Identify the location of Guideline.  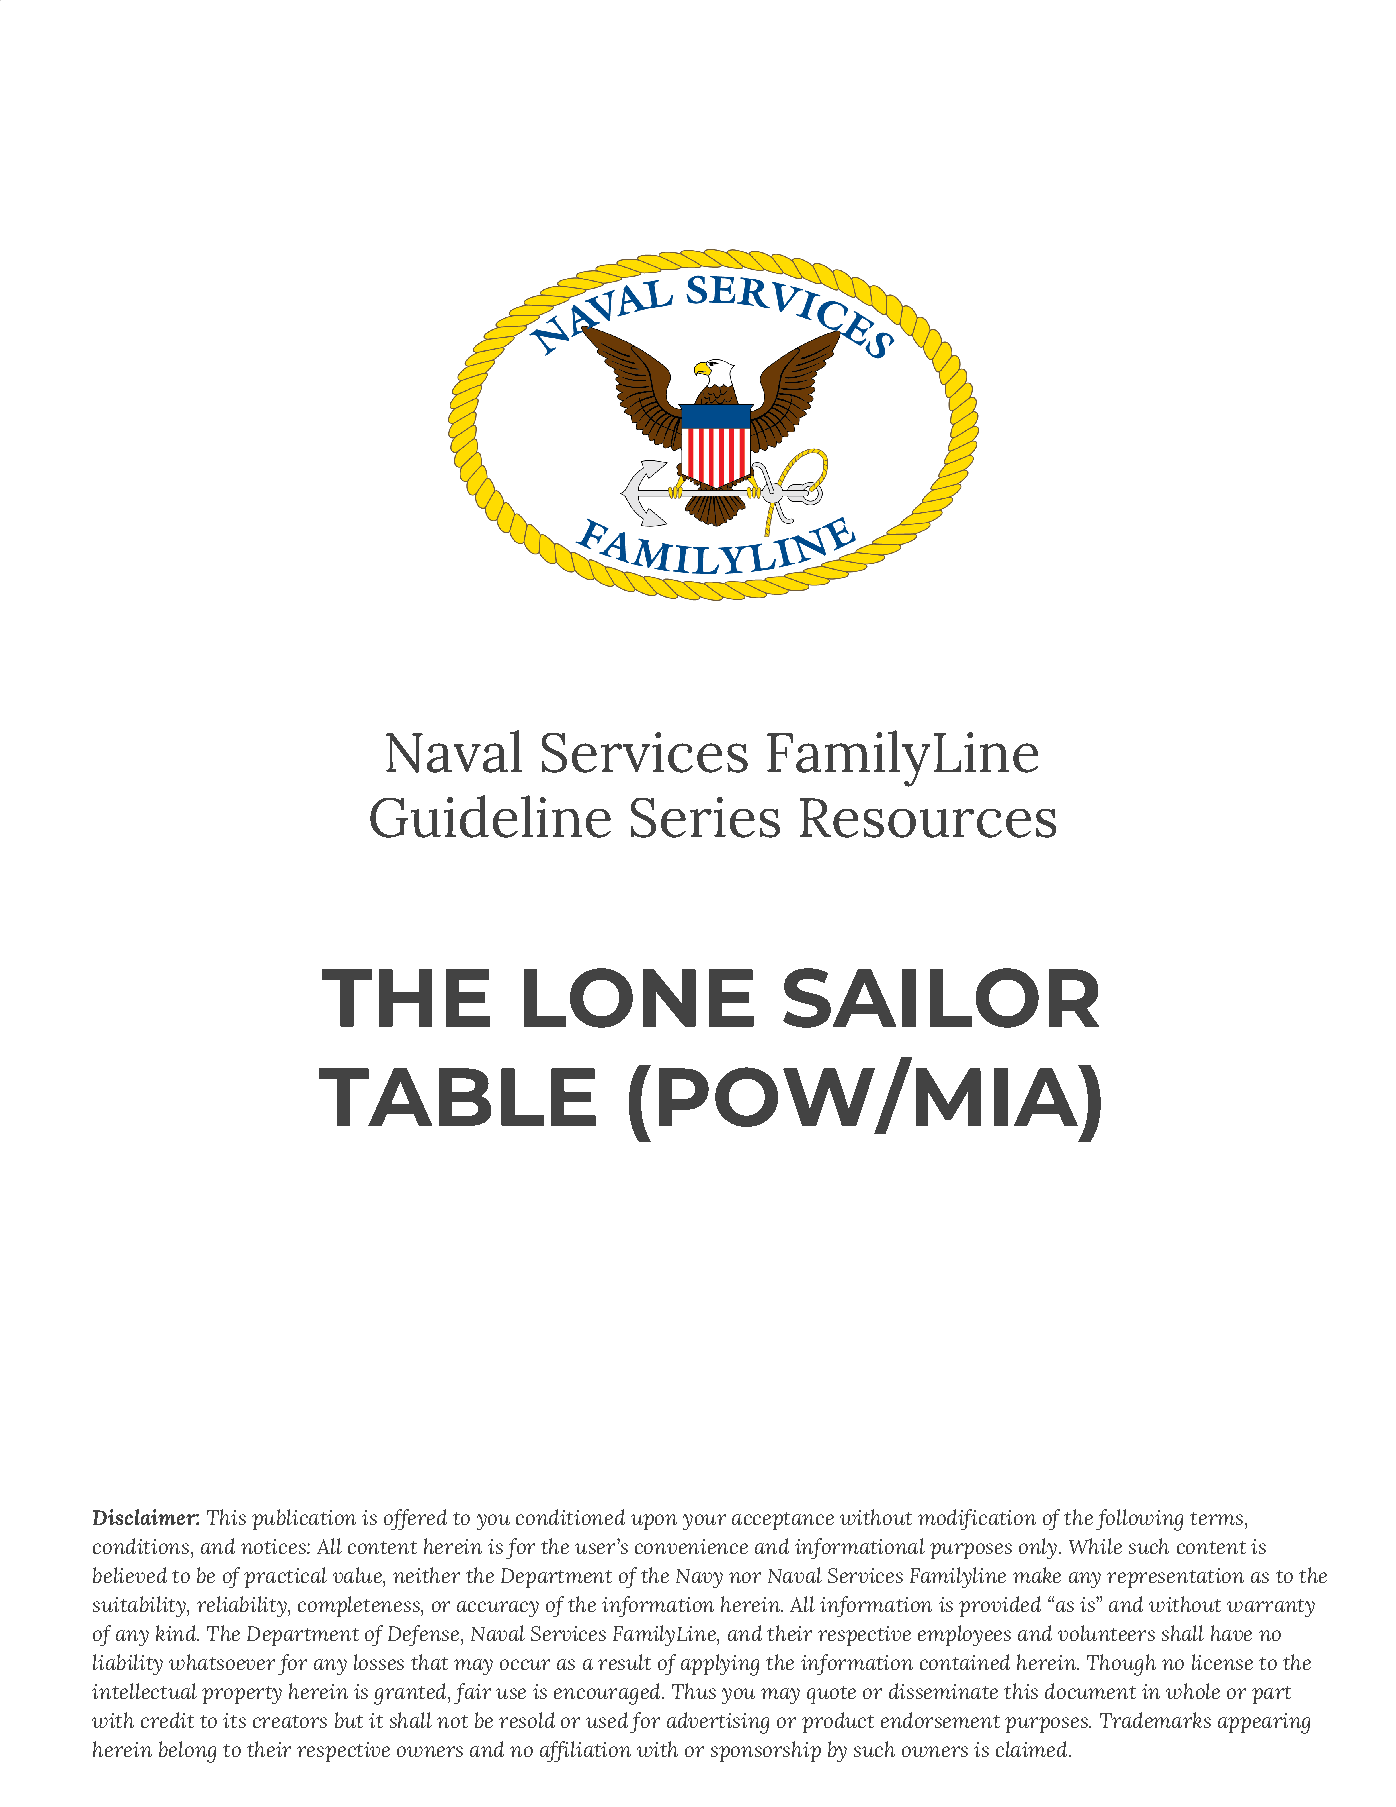
(490, 816).
